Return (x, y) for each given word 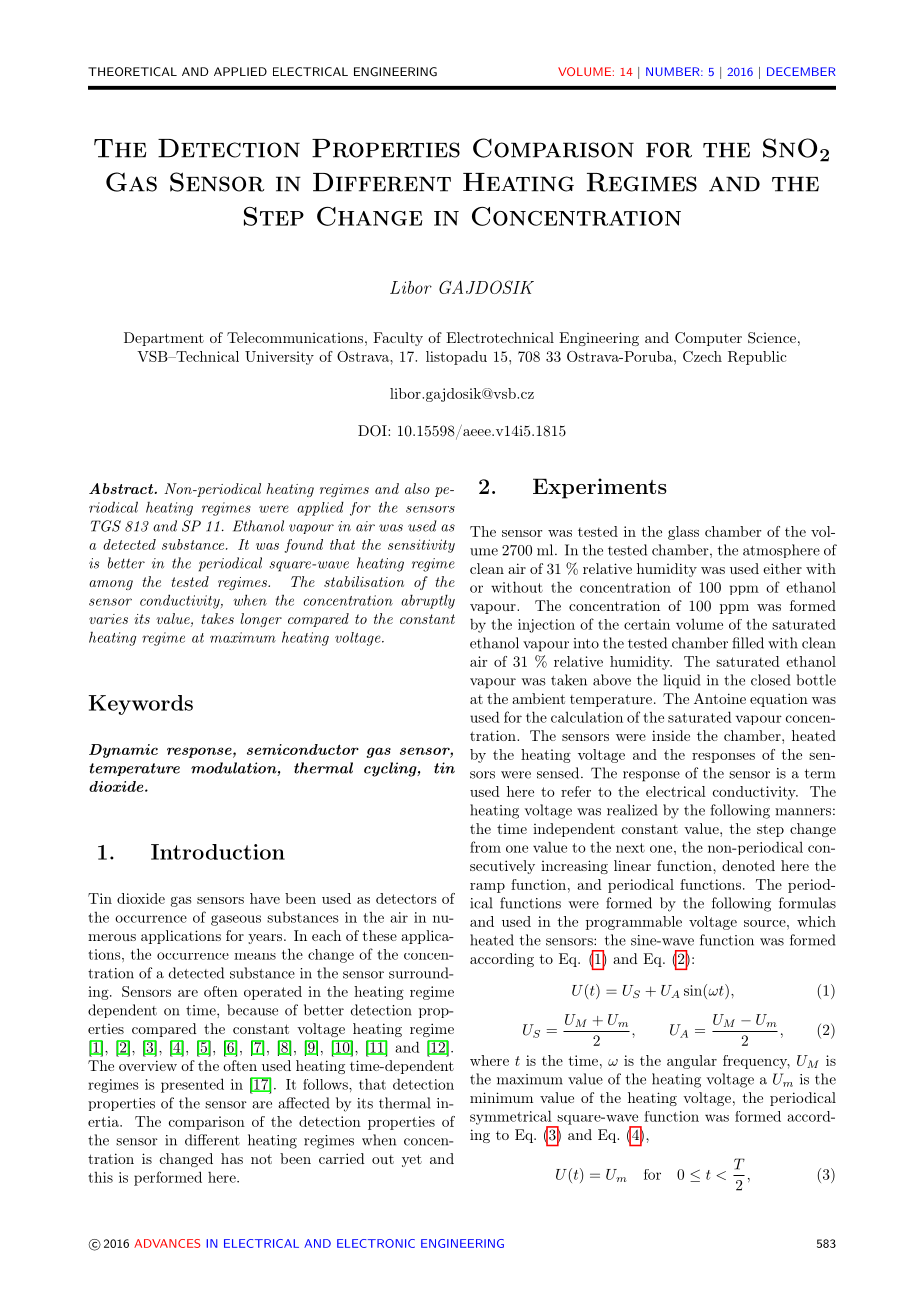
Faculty (398, 339)
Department (164, 339)
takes (217, 618)
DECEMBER (801, 71)
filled (748, 643)
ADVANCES (167, 1243)
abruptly (428, 601)
